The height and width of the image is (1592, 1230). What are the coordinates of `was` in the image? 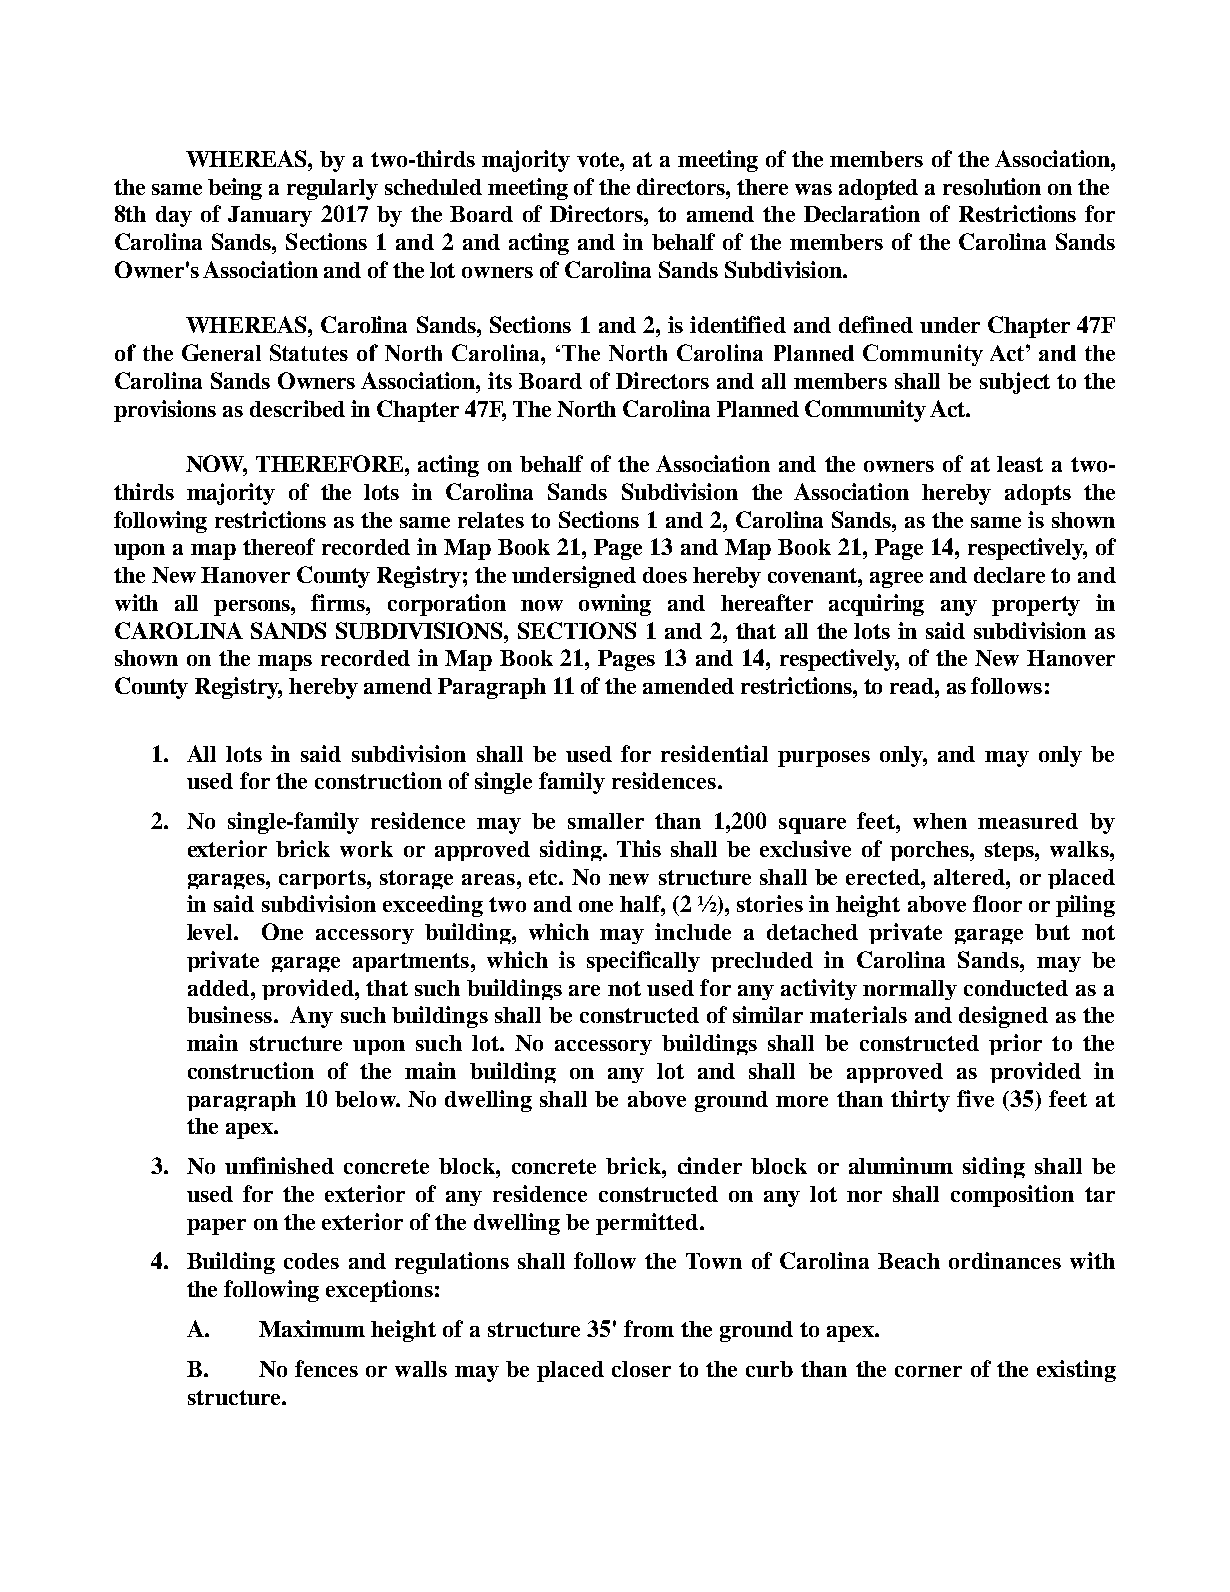 It's located at (813, 189).
